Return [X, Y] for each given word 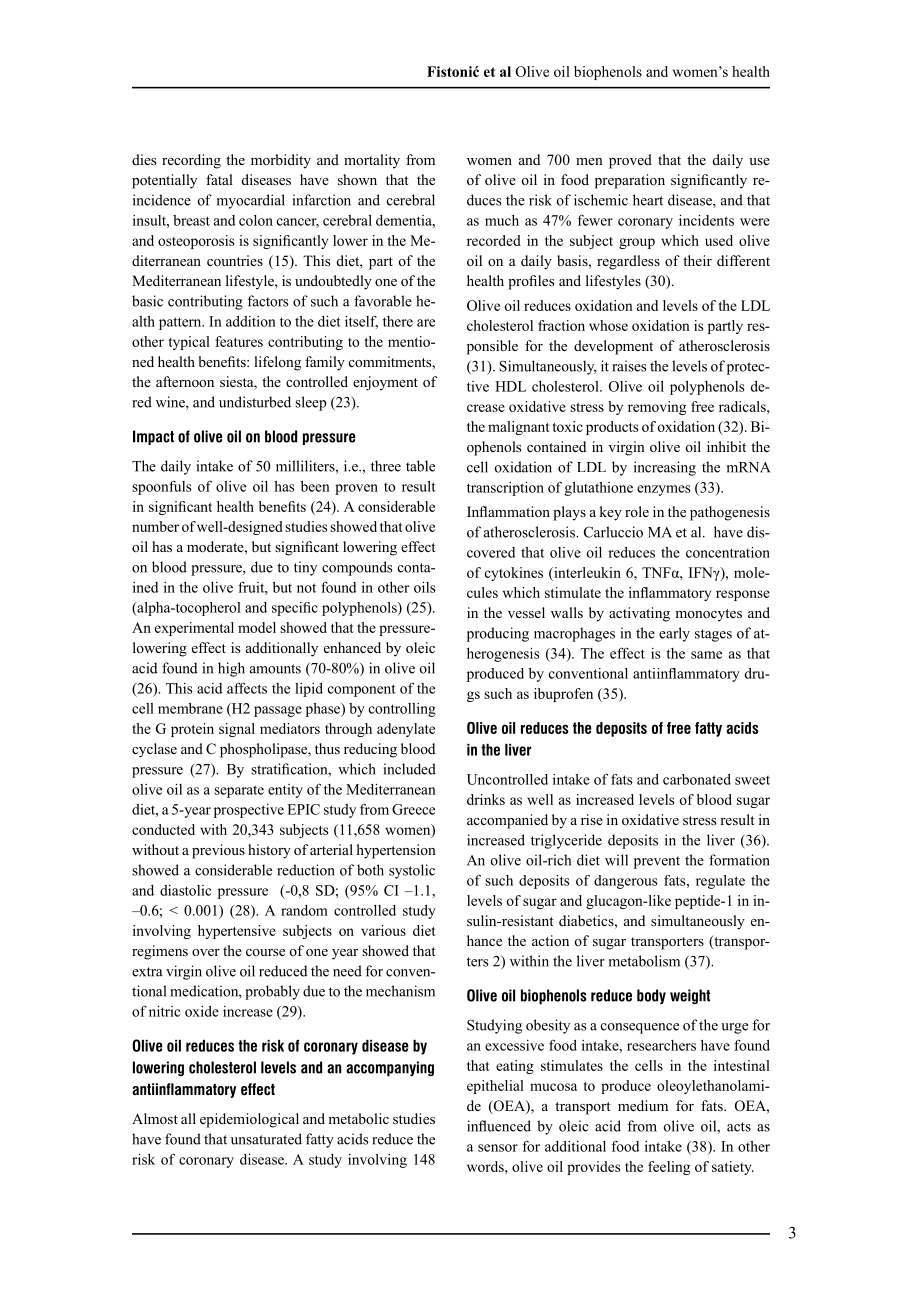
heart [648, 200]
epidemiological [249, 1120]
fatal [219, 179]
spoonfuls [162, 487]
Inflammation [508, 511]
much [502, 220]
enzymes [664, 490]
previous [218, 851]
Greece [413, 809]
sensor [498, 1148]
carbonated [697, 779]
